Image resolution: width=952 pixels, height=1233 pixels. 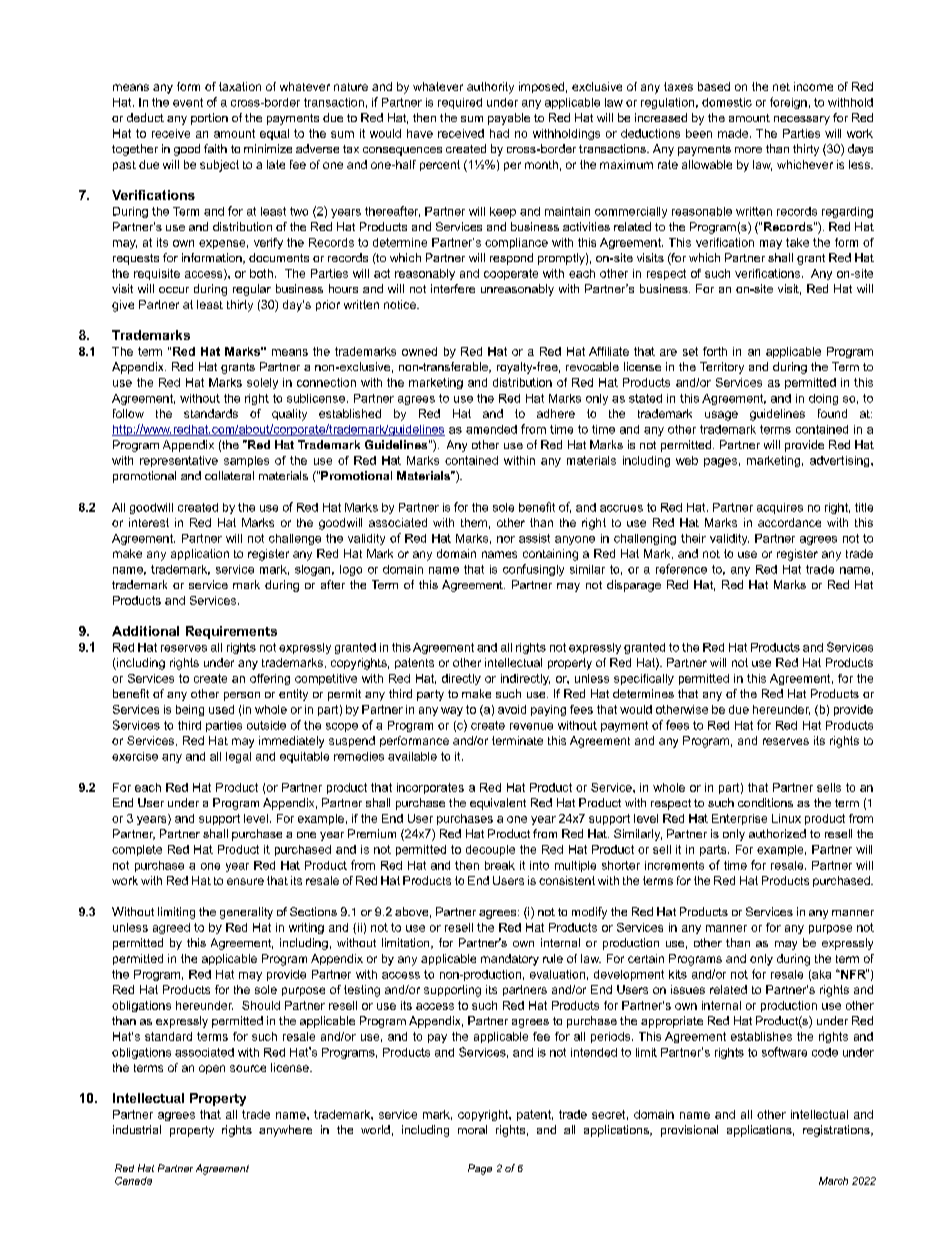 I want to click on portion, so click(x=209, y=119).
